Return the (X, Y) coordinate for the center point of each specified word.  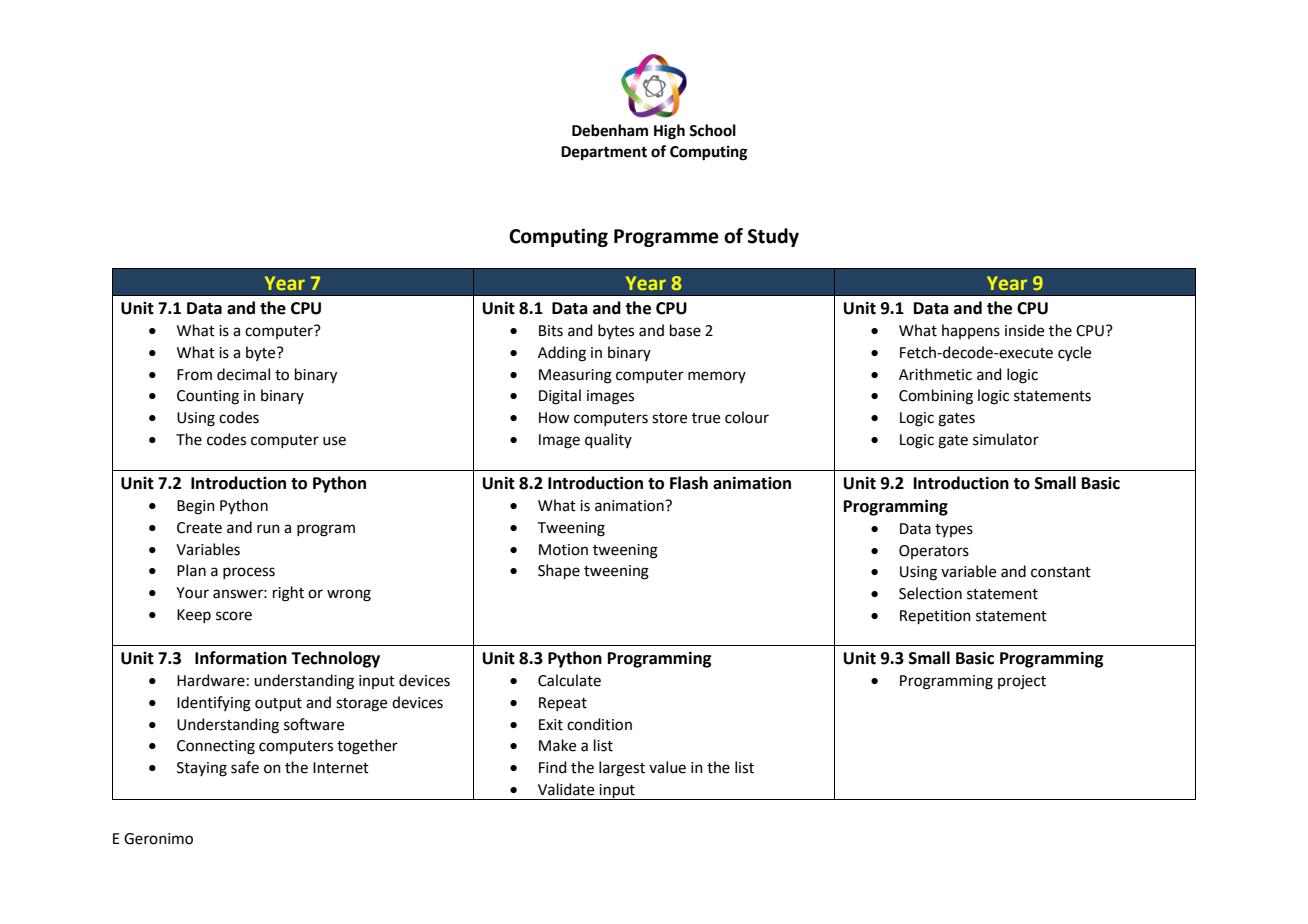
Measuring (575, 376)
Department (604, 153)
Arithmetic (935, 374)
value (667, 767)
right (288, 594)
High (669, 132)
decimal (243, 374)
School (712, 130)
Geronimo (158, 839)
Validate (566, 789)
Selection (930, 593)
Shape (559, 571)
